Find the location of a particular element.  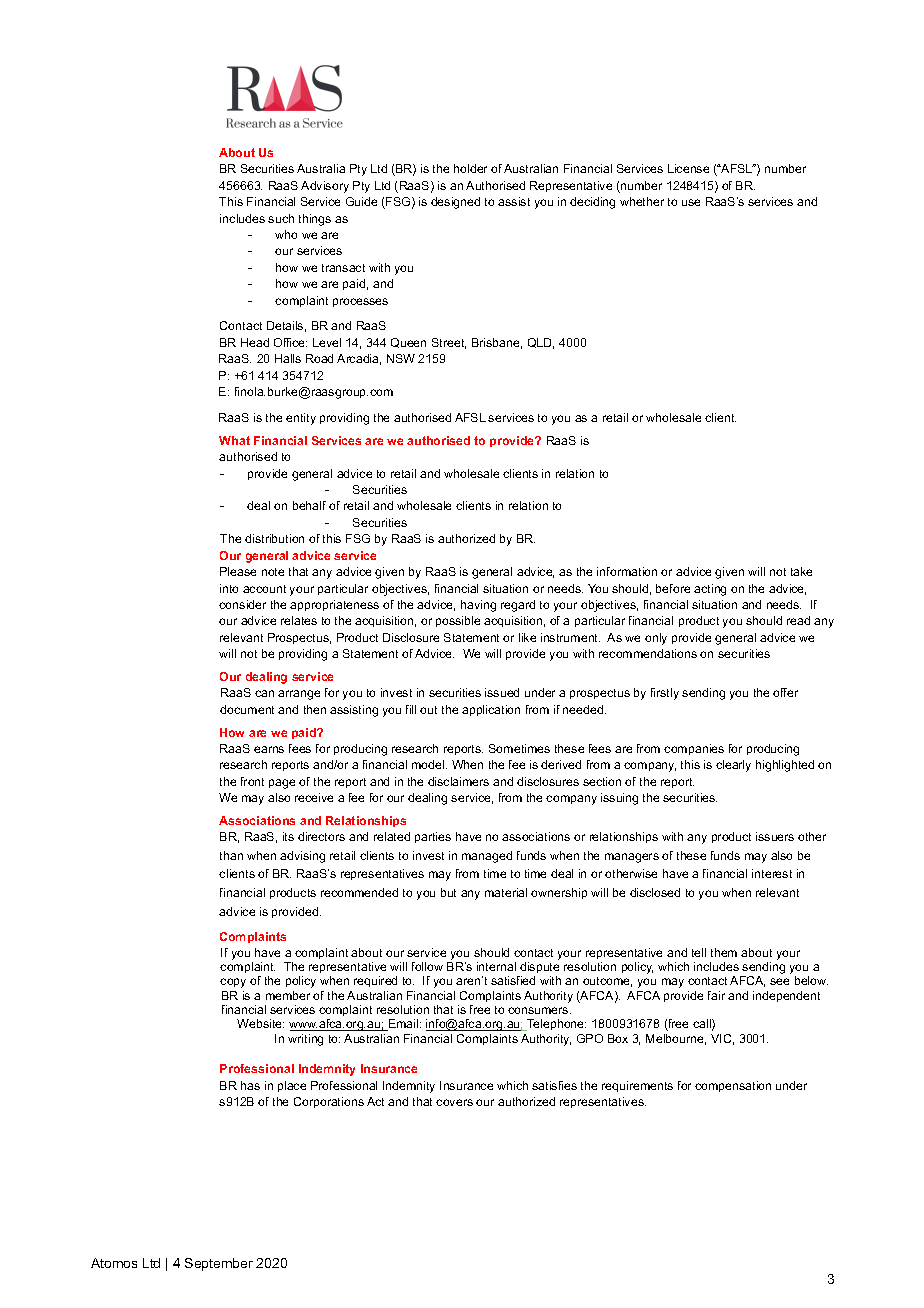

September is located at coordinates (219, 1264).
